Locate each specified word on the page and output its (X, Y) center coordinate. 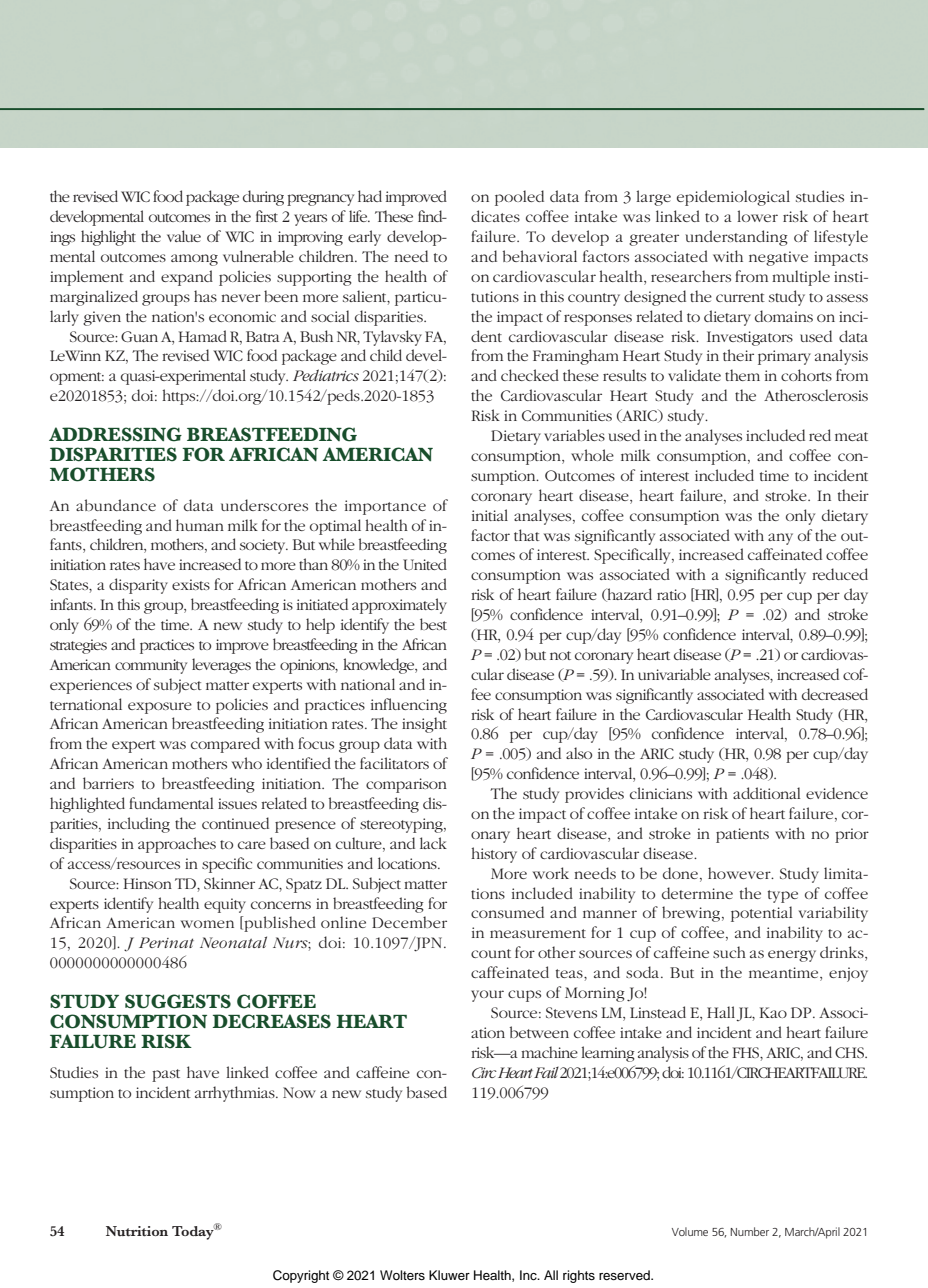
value (184, 236)
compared (225, 745)
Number (749, 1231)
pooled (519, 198)
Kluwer (449, 1275)
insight (424, 725)
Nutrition (137, 1231)
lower (757, 216)
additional (766, 793)
